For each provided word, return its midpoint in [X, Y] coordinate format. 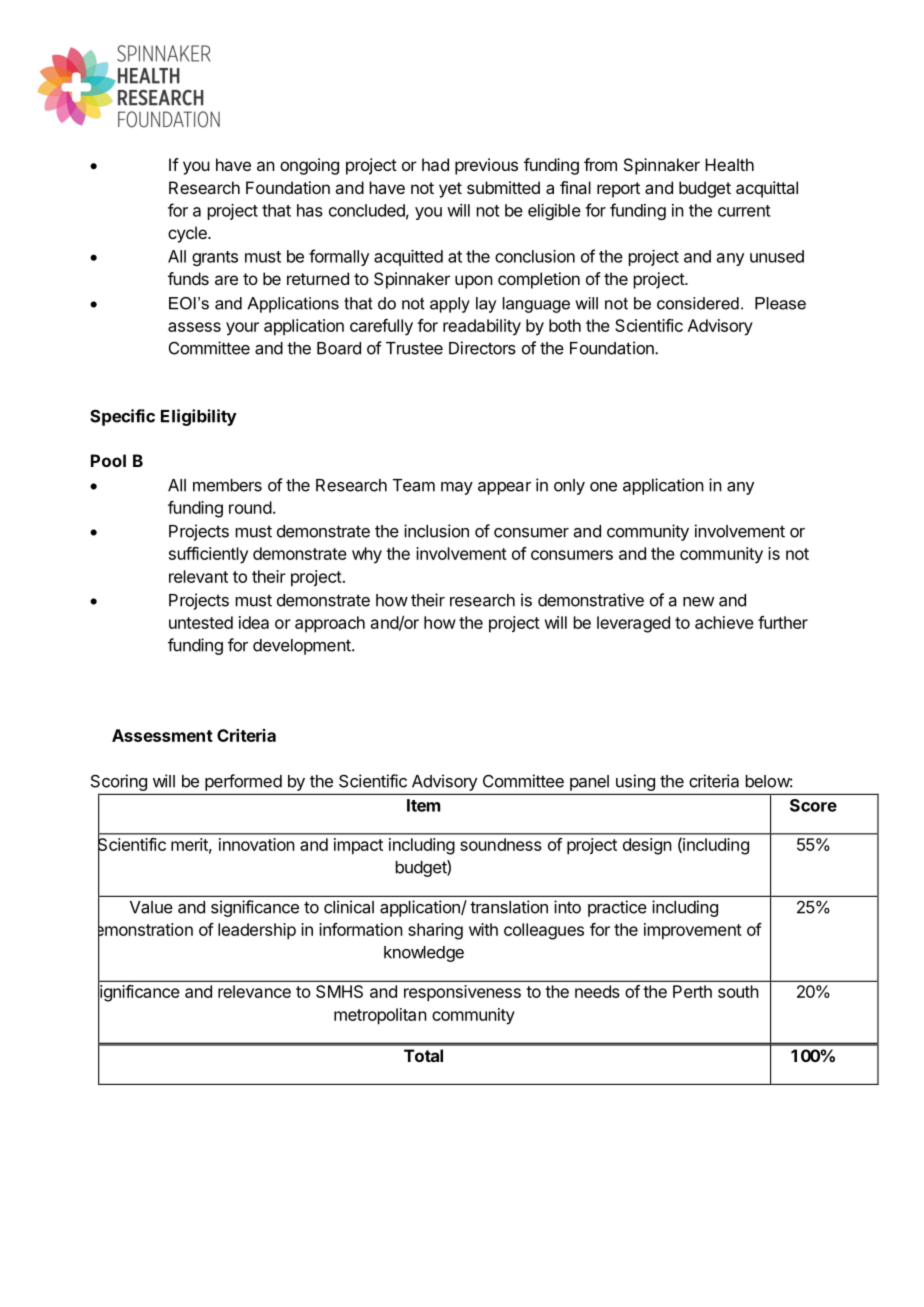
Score [813, 805]
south [738, 991]
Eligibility [199, 417]
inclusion [436, 531]
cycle [188, 234]
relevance [254, 991]
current [744, 211]
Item [423, 805]
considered [698, 303]
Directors [482, 348]
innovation [257, 844]
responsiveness [462, 993]
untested [201, 622]
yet [450, 190]
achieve [724, 622]
